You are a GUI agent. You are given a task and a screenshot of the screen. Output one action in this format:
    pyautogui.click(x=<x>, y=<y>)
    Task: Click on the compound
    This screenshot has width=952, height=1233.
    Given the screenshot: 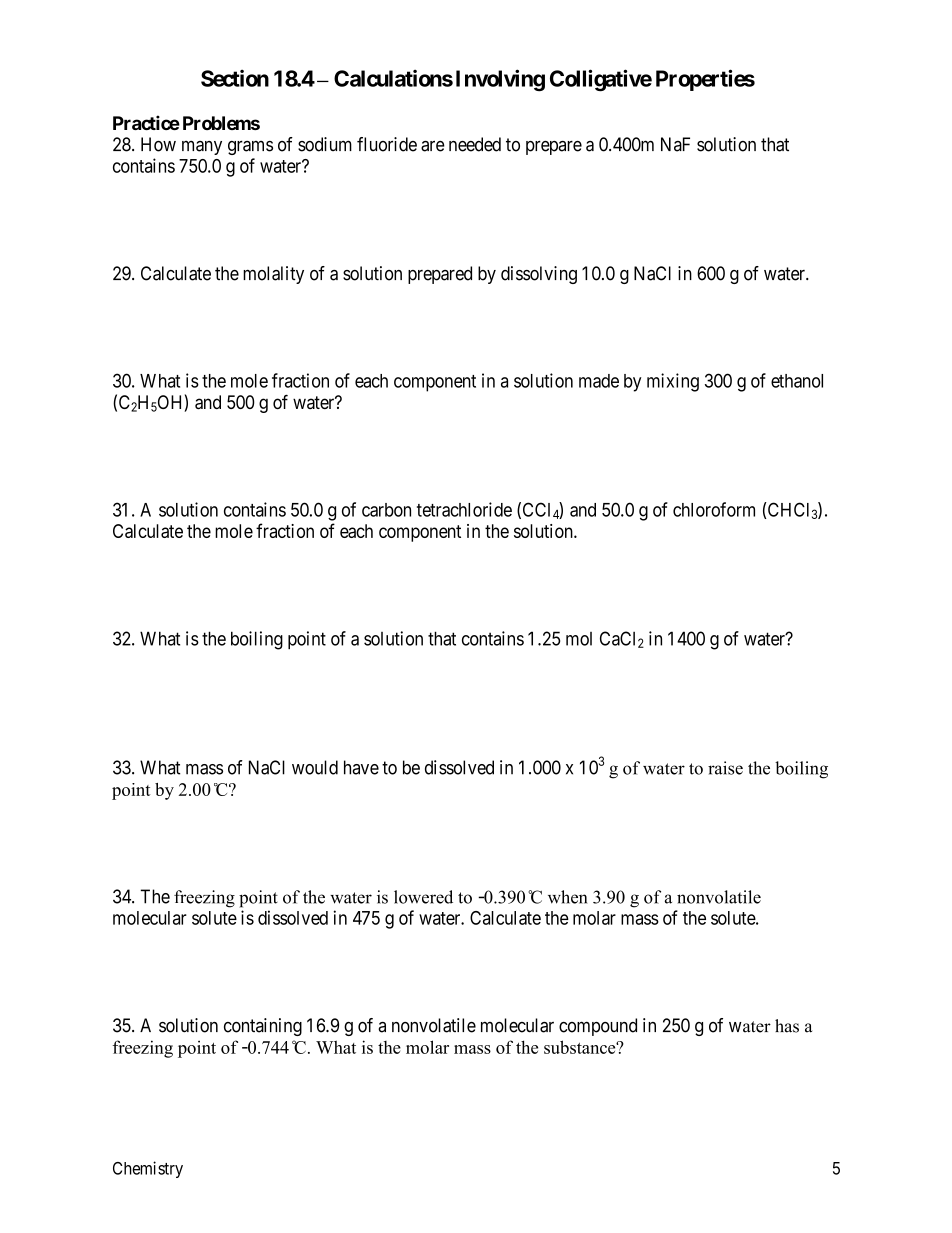 What is the action you would take?
    pyautogui.click(x=598, y=1027)
